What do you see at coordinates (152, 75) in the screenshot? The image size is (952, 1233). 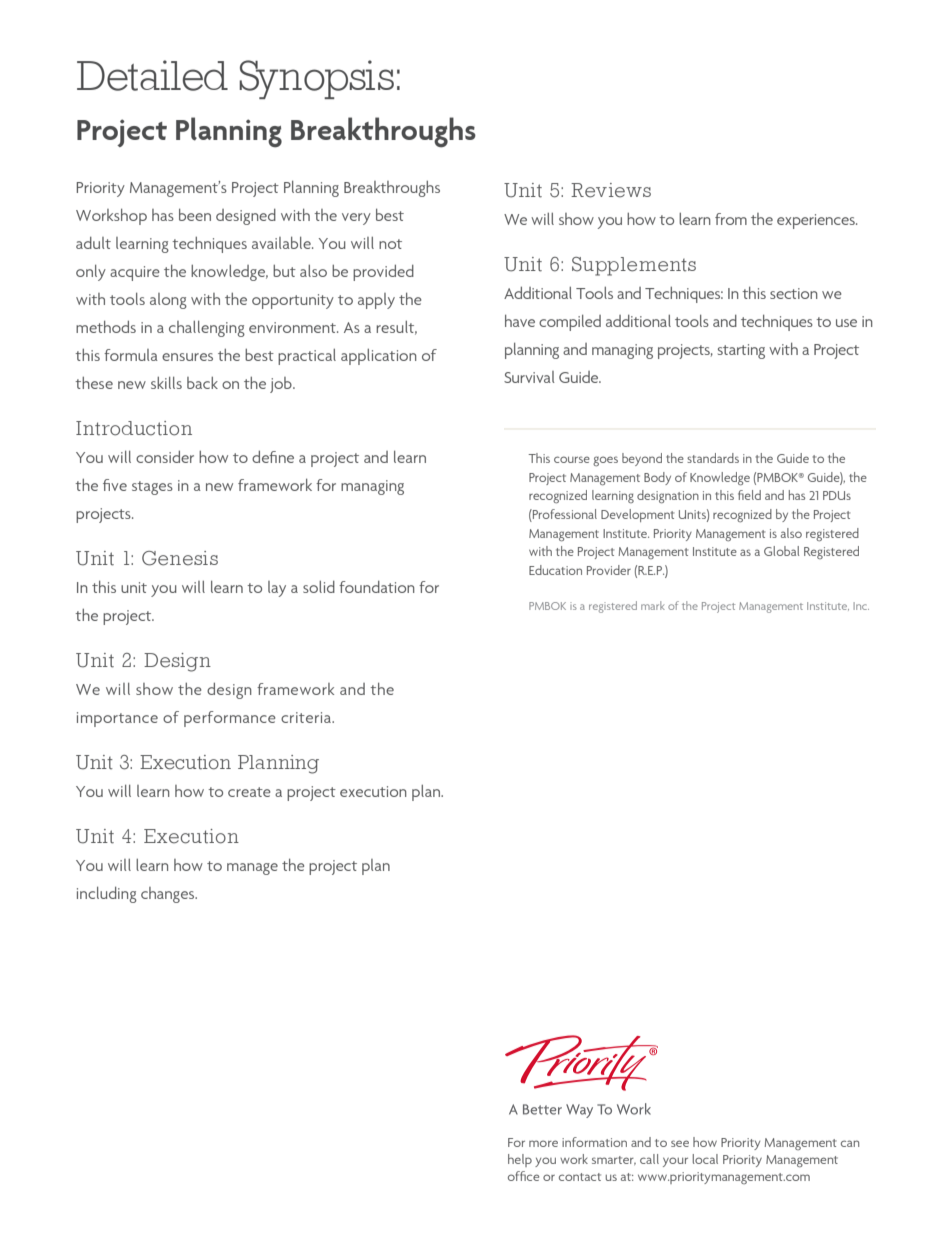 I see `Detailed` at bounding box center [152, 75].
